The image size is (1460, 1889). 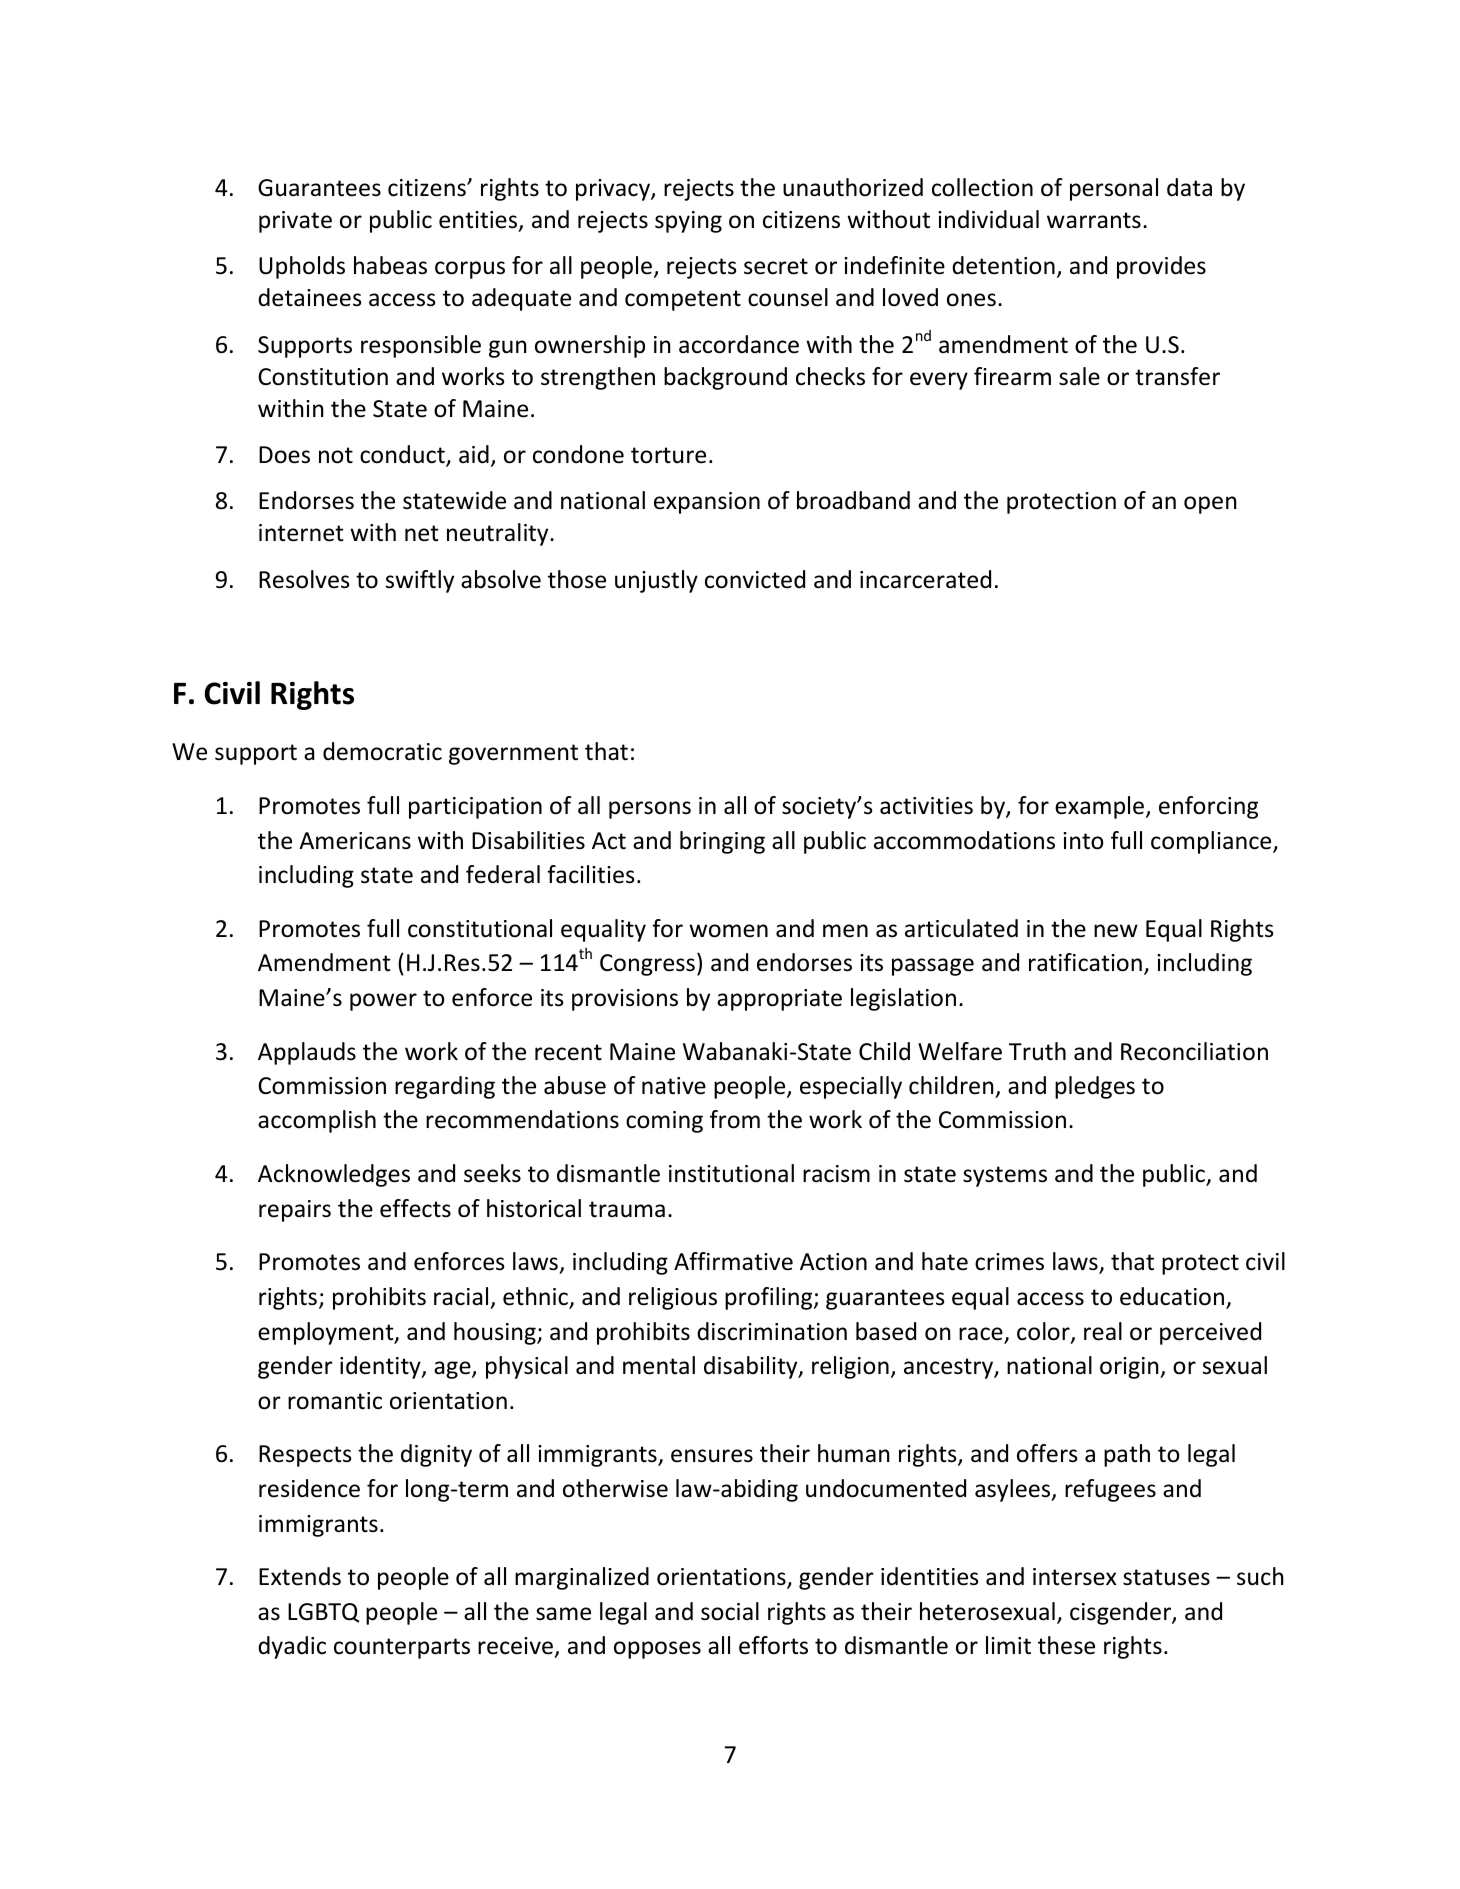 I want to click on habeas, so click(x=390, y=265).
